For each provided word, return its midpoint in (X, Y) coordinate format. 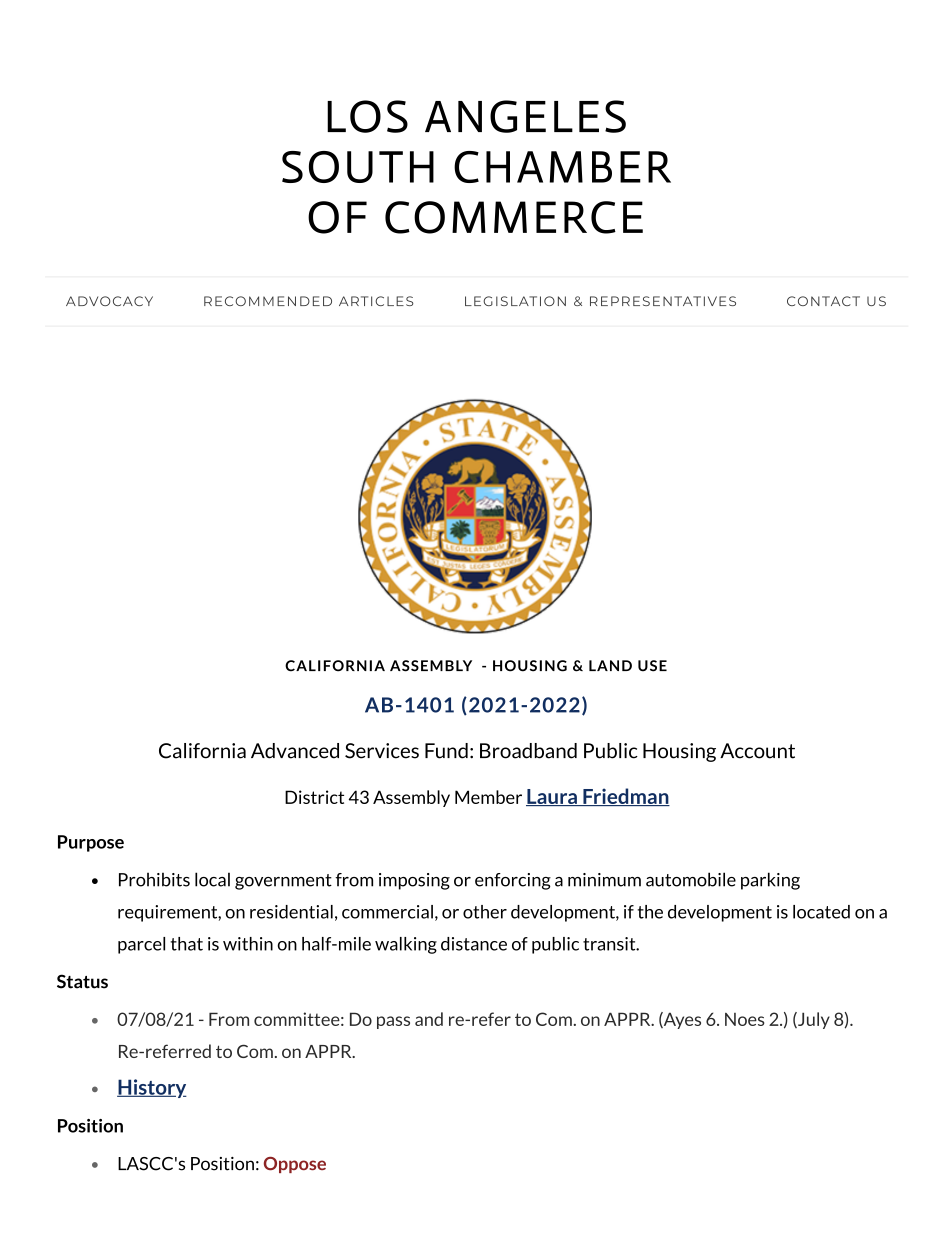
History (152, 1088)
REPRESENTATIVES (663, 301)
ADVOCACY (109, 301)
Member (488, 797)
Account (757, 751)
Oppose (295, 1165)
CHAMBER (562, 167)
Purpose (91, 843)
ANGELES (525, 116)
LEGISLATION (515, 301)
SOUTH (358, 167)
